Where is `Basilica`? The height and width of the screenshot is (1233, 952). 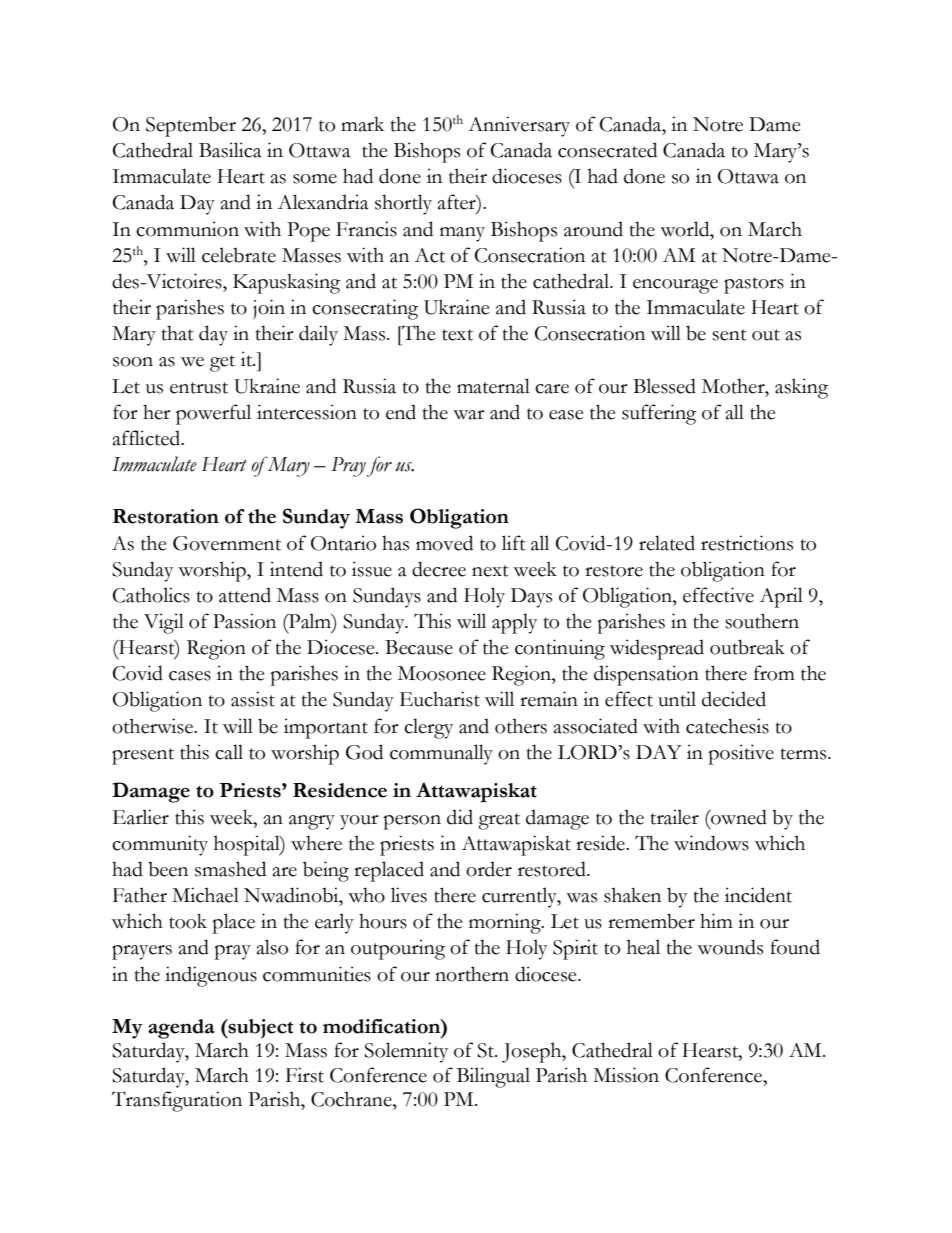 Basilica is located at coordinates (230, 150).
